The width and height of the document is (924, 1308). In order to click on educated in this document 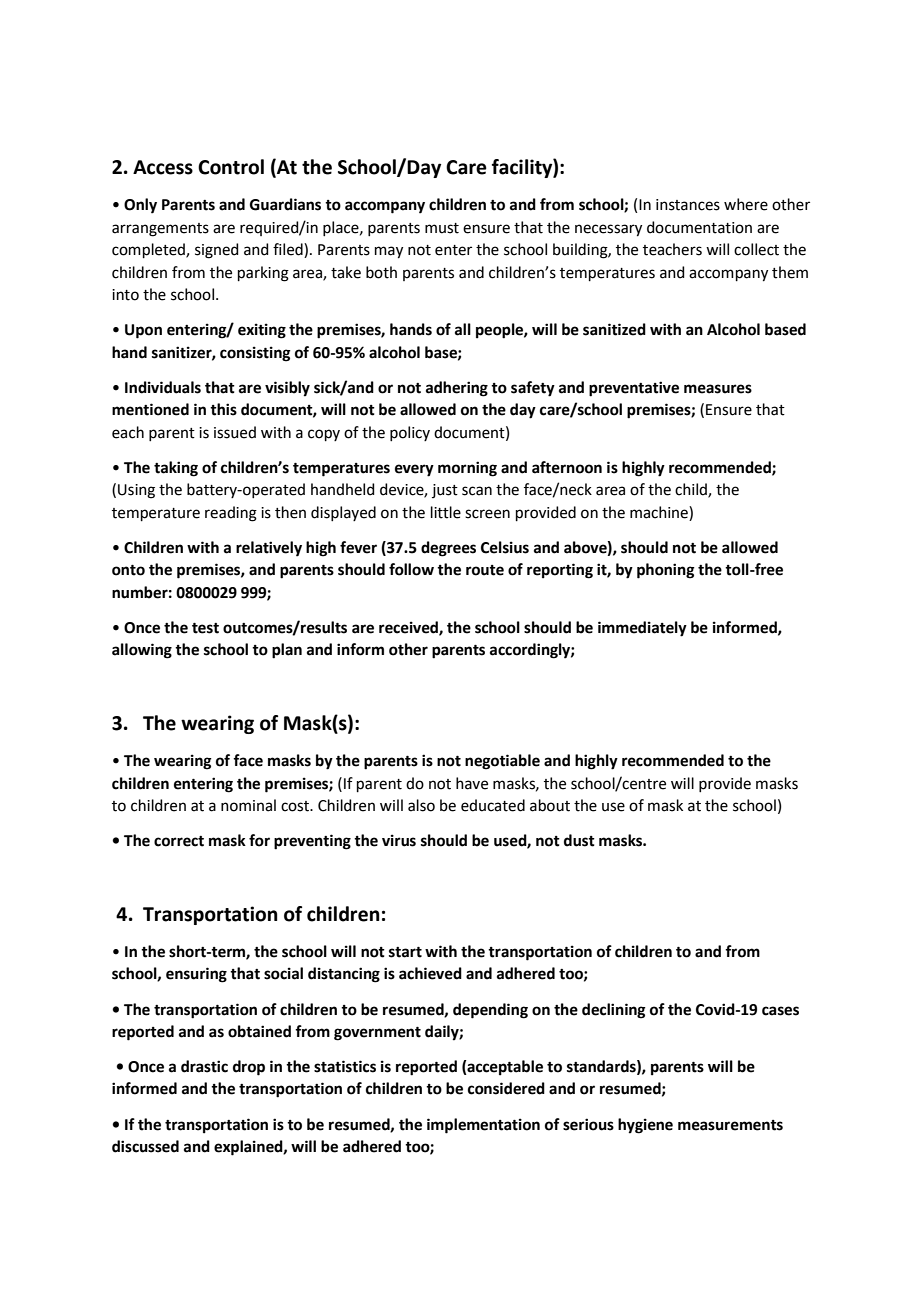, I will do `click(493, 805)`.
